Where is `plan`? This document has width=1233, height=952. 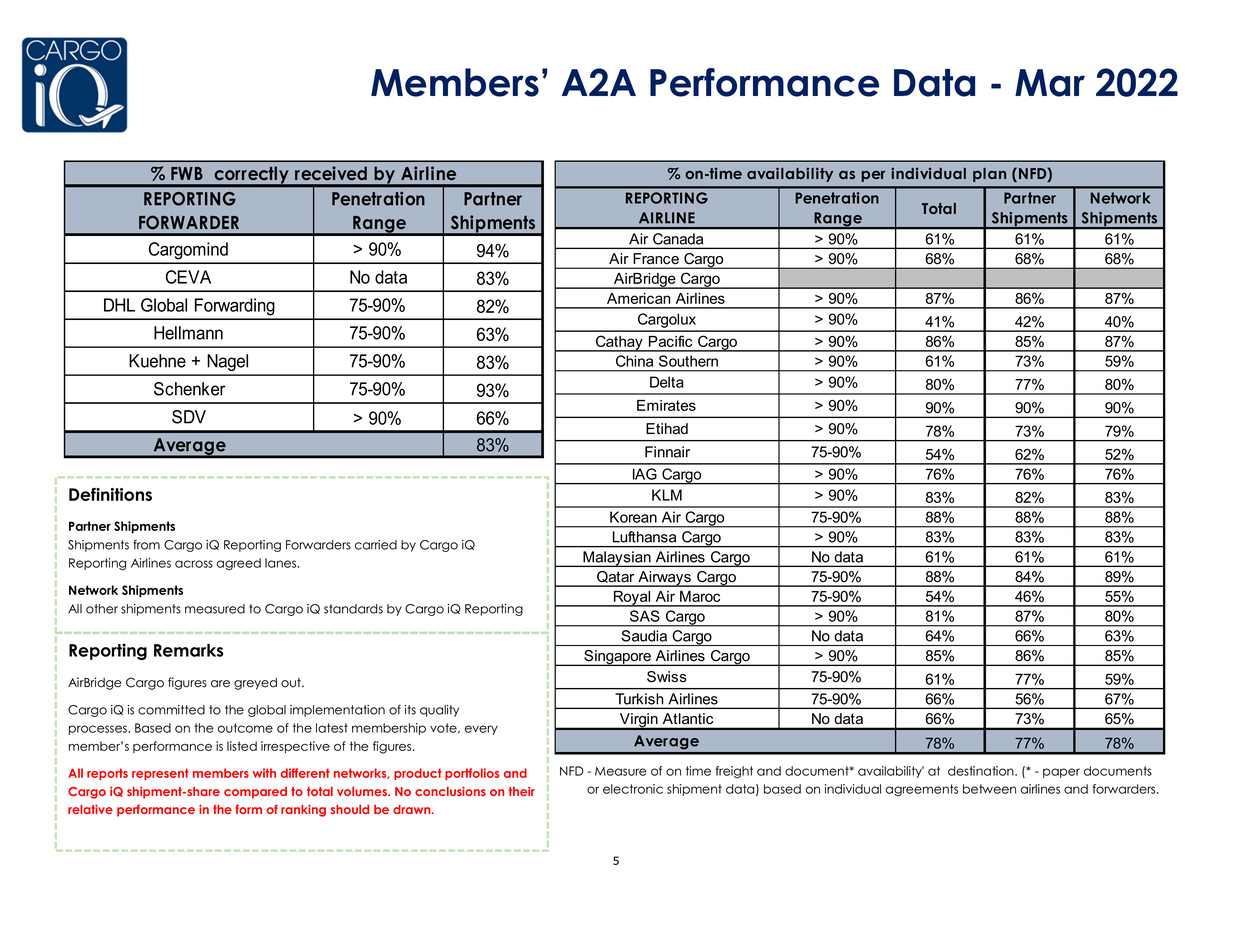 plan is located at coordinates (989, 175).
